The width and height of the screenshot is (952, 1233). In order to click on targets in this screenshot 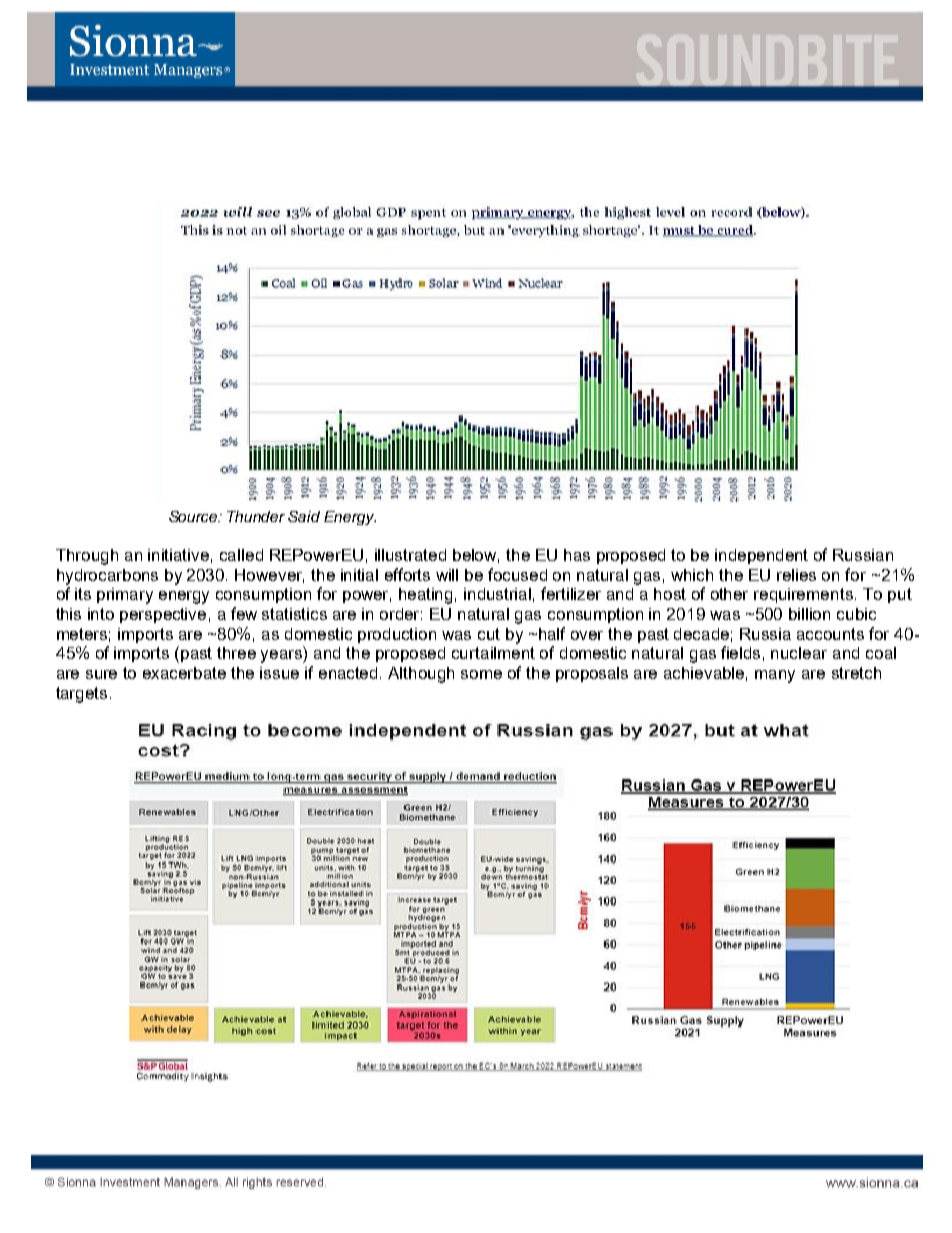, I will do `click(81, 695)`.
